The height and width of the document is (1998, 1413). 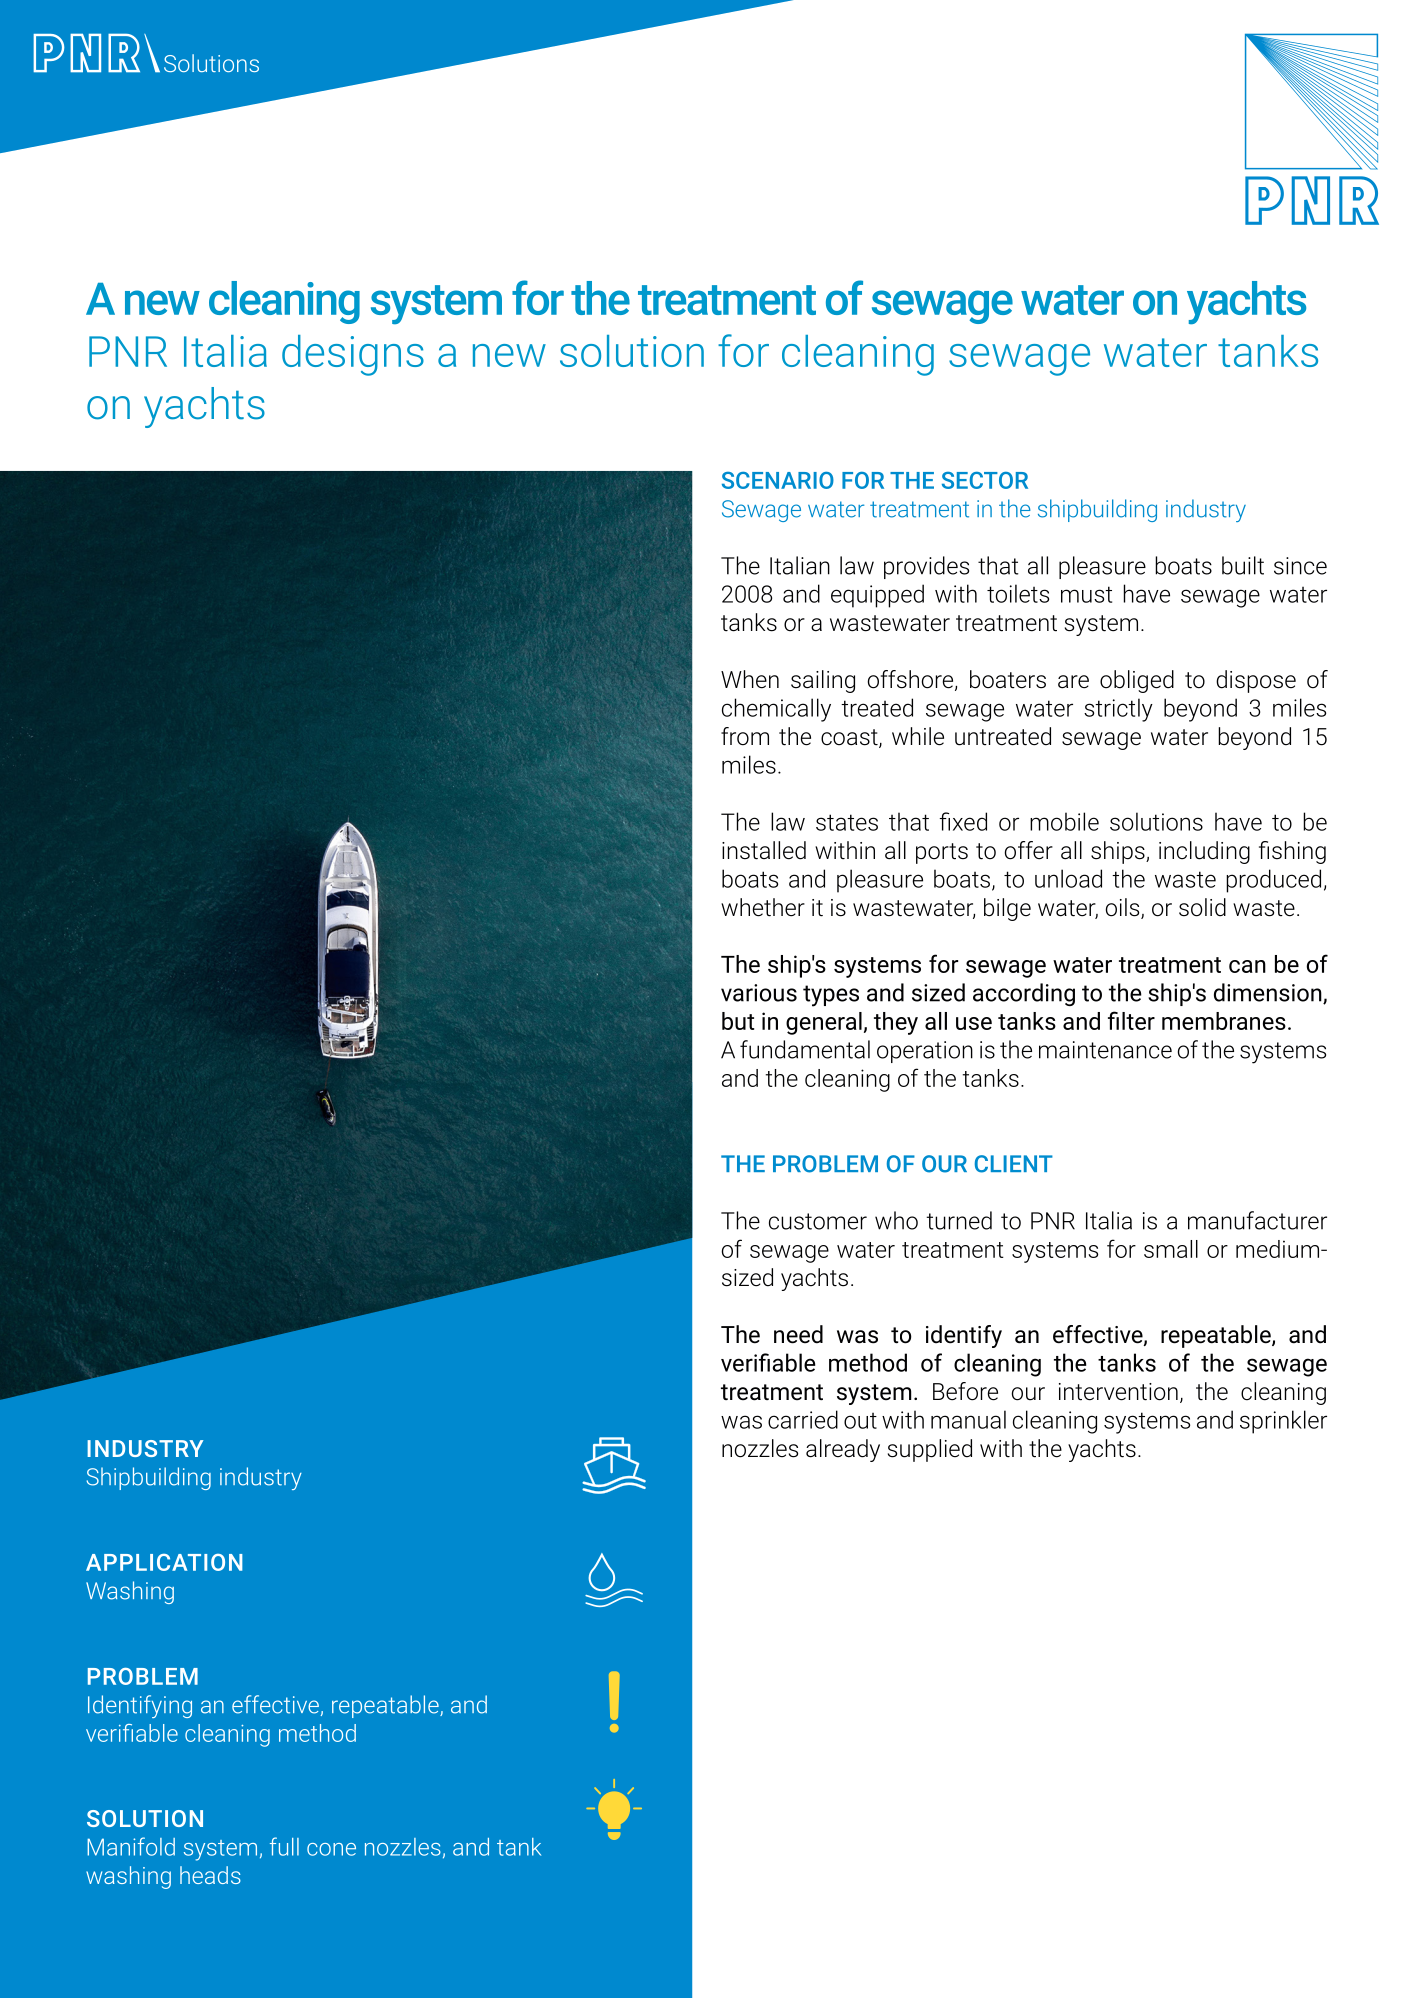 What do you see at coordinates (331, 1849) in the document?
I see `cone` at bounding box center [331, 1849].
